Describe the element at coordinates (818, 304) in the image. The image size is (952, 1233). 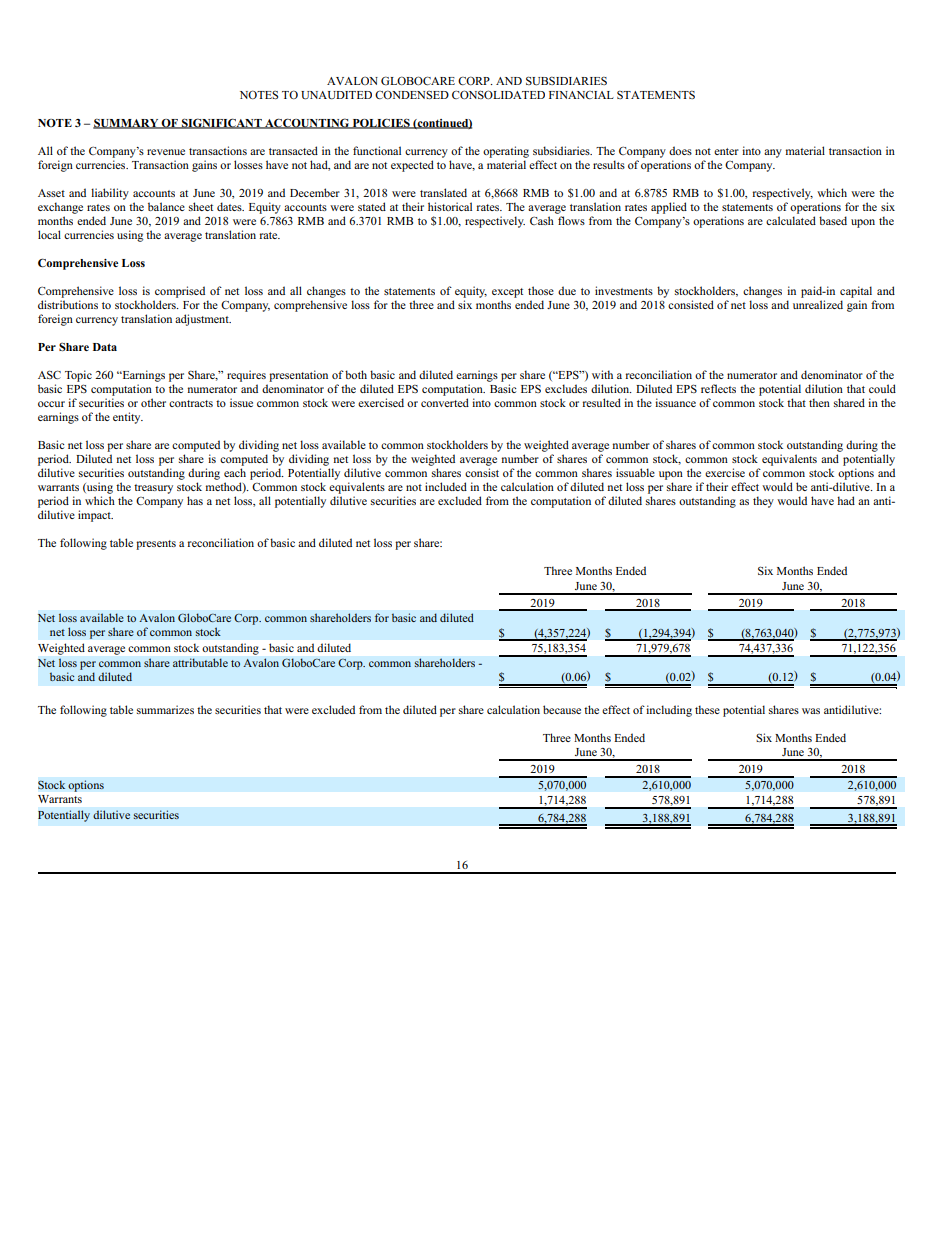
I see `unrealized` at that location.
